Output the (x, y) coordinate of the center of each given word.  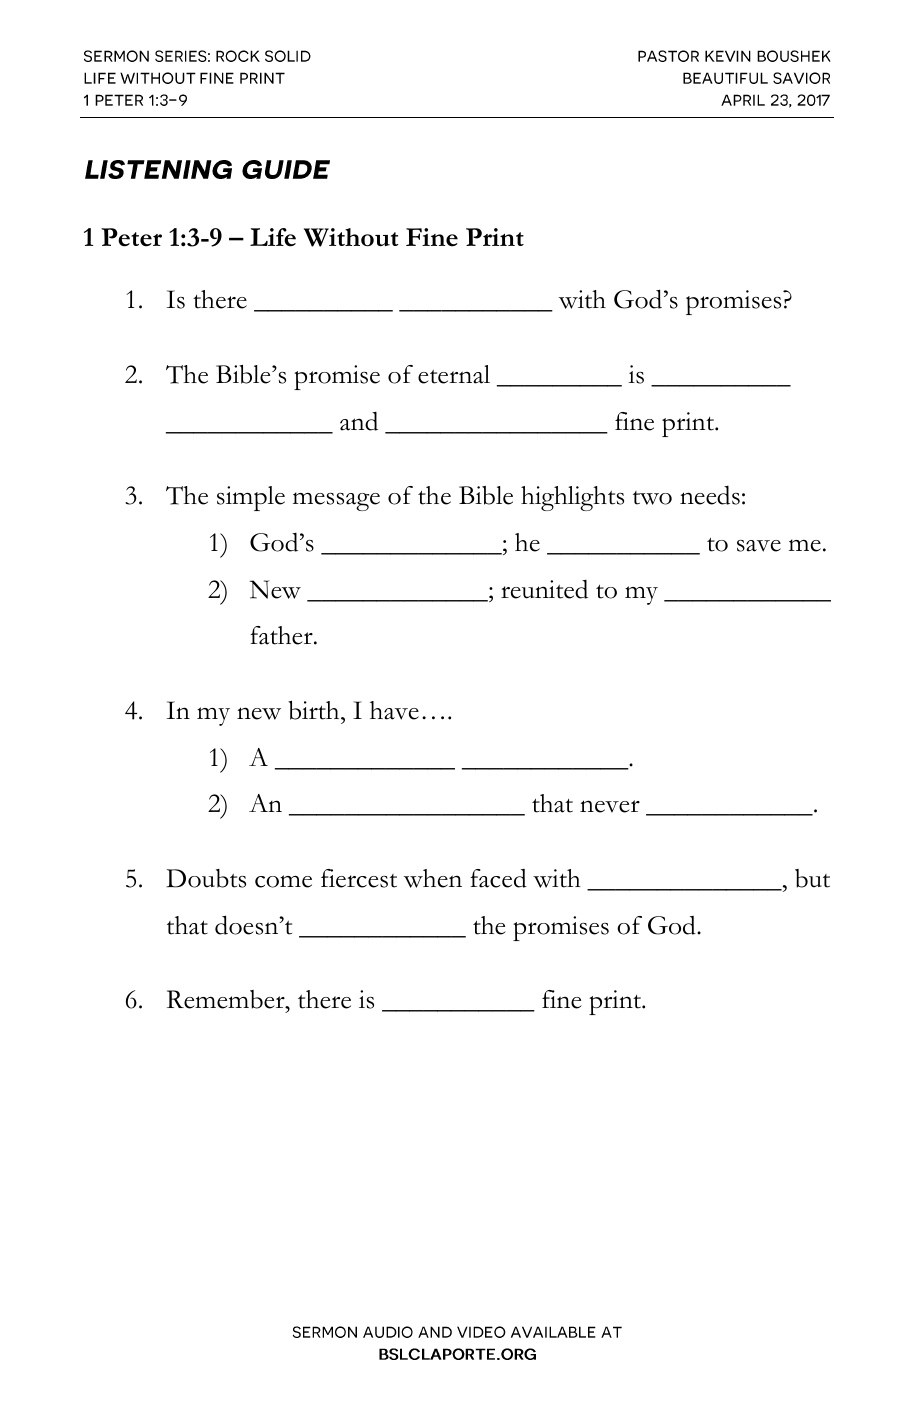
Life (273, 237)
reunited (544, 589)
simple (251, 498)
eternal (454, 374)
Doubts (206, 878)
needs (710, 495)
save (759, 546)
